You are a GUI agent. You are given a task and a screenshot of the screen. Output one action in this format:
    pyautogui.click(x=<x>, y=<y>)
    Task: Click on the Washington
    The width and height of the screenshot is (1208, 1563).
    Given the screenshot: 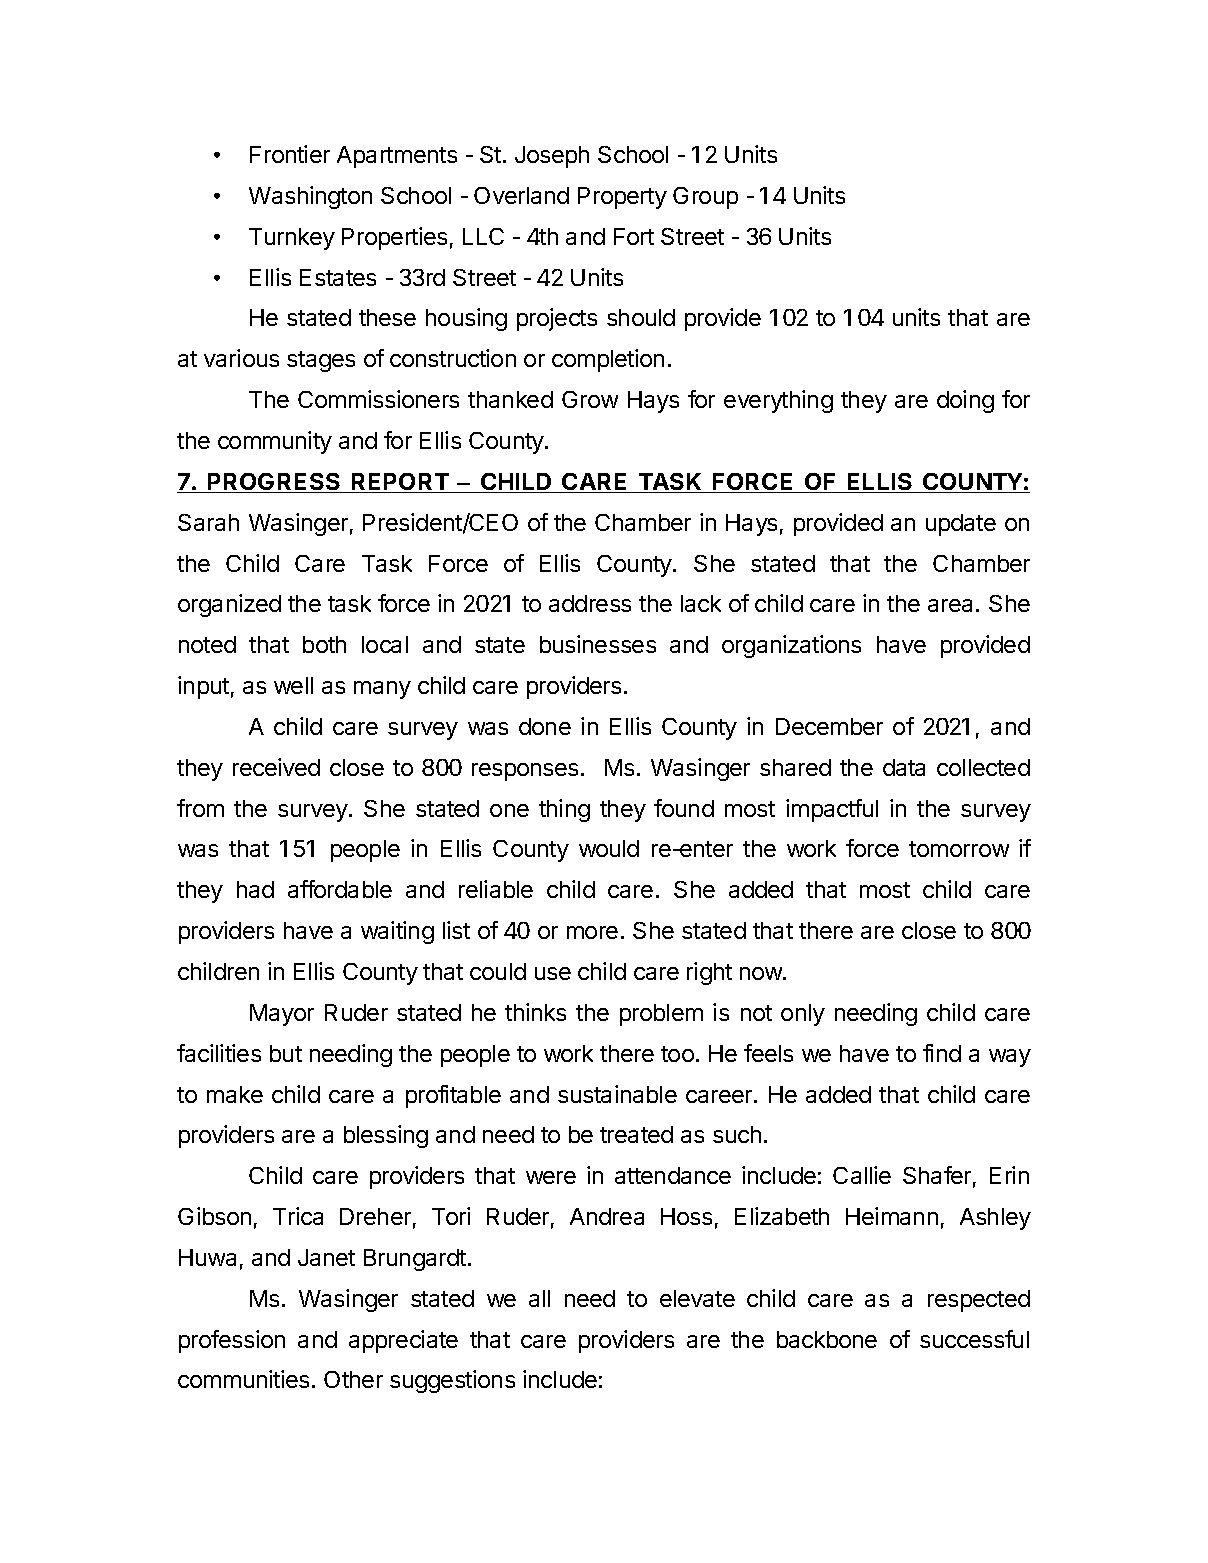 What is the action you would take?
    pyautogui.click(x=310, y=197)
